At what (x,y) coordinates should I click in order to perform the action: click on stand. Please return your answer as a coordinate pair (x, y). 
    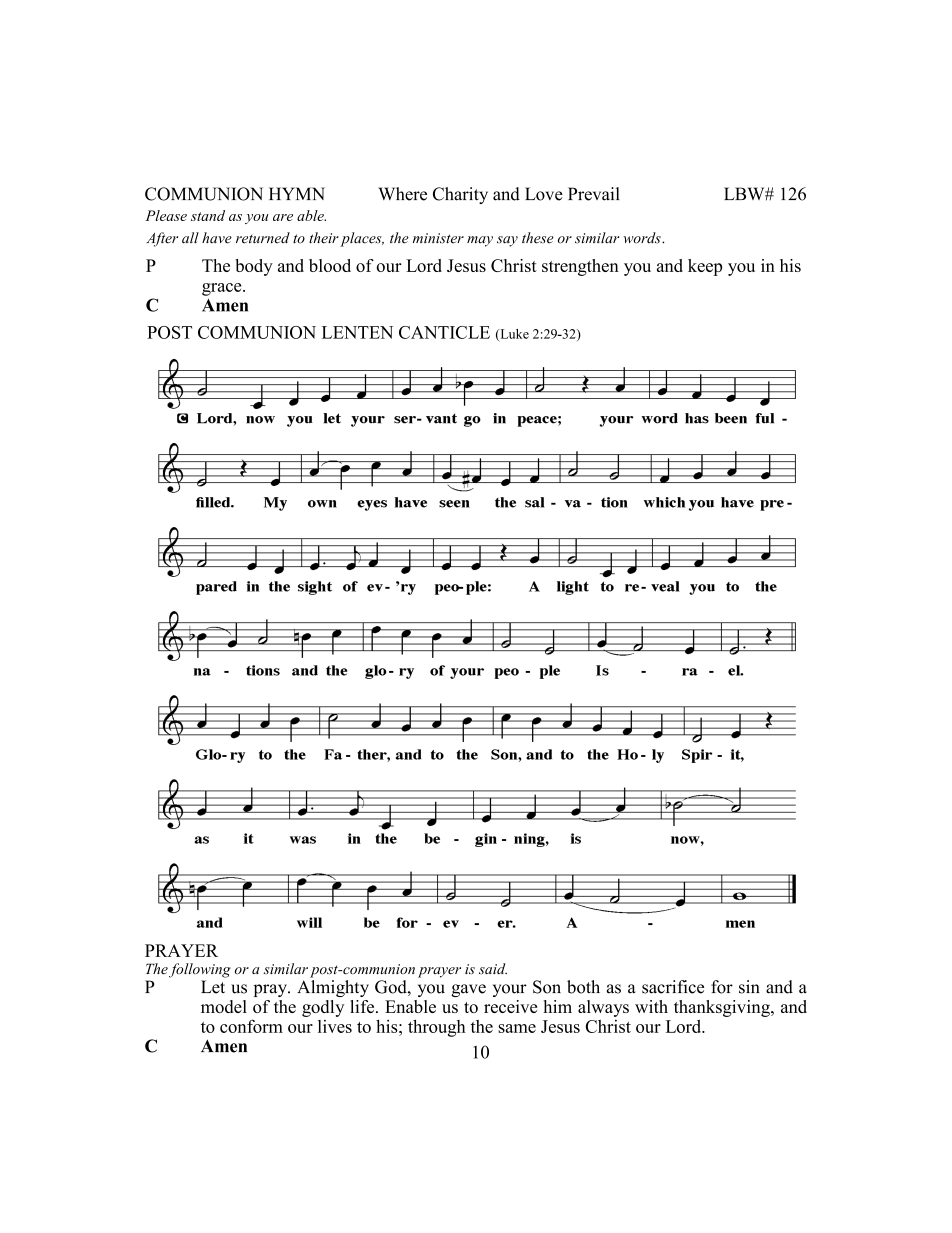
    Looking at the image, I should click on (208, 215).
